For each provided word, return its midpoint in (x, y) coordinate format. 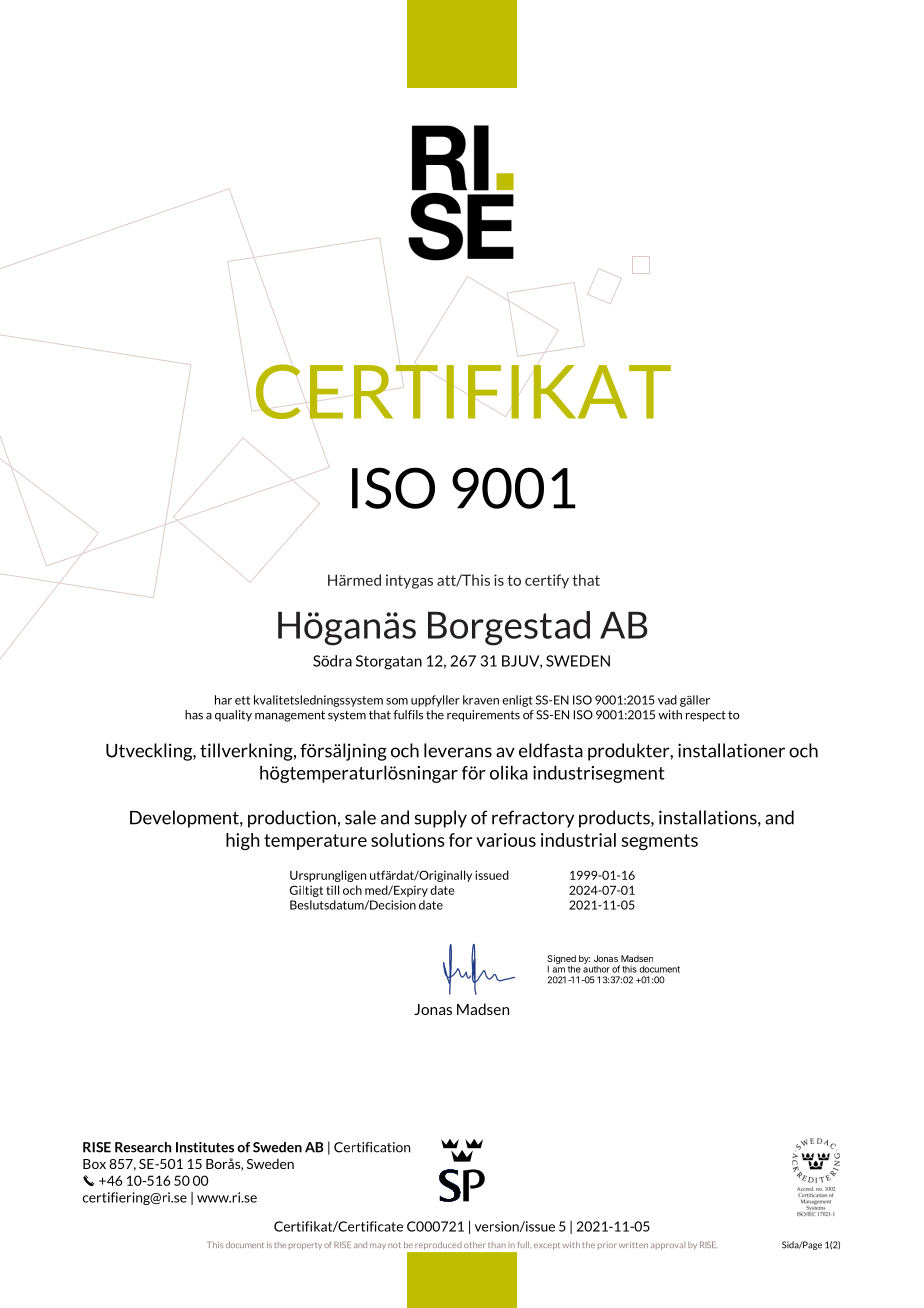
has (194, 715)
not (394, 1245)
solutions (408, 840)
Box (94, 1164)
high (243, 841)
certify (547, 581)
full (523, 1244)
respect (706, 716)
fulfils (408, 715)
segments (659, 842)
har (223, 700)
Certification (372, 1147)
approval (668, 1246)
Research (143, 1147)
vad (667, 700)
